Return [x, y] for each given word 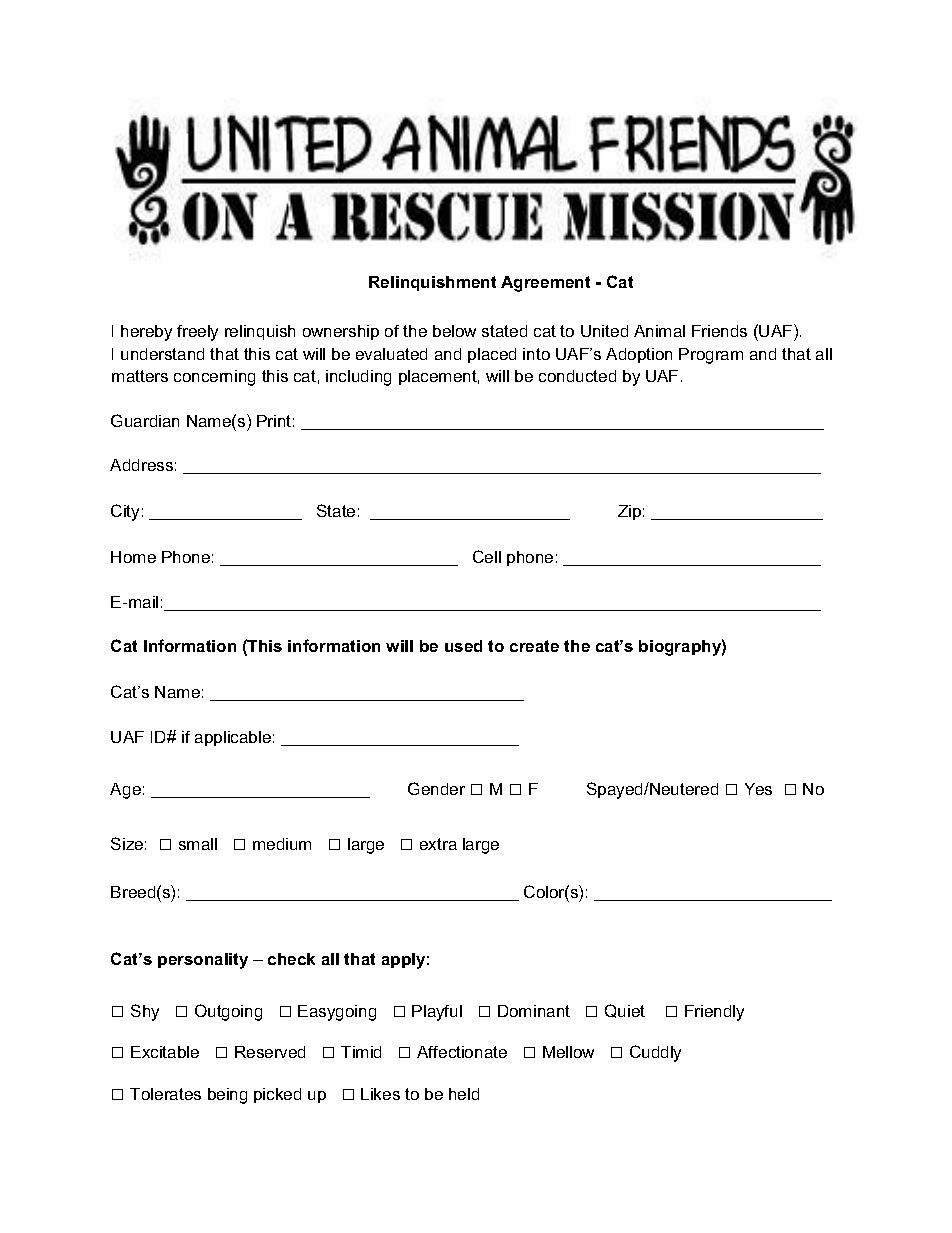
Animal [659, 331]
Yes [758, 789]
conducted [577, 376]
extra [438, 844]
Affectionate [462, 1052]
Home [133, 557]
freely [197, 333]
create [534, 646]
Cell [487, 556]
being [227, 1096]
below [454, 331]
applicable [233, 738]
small [198, 844]
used [463, 646]
